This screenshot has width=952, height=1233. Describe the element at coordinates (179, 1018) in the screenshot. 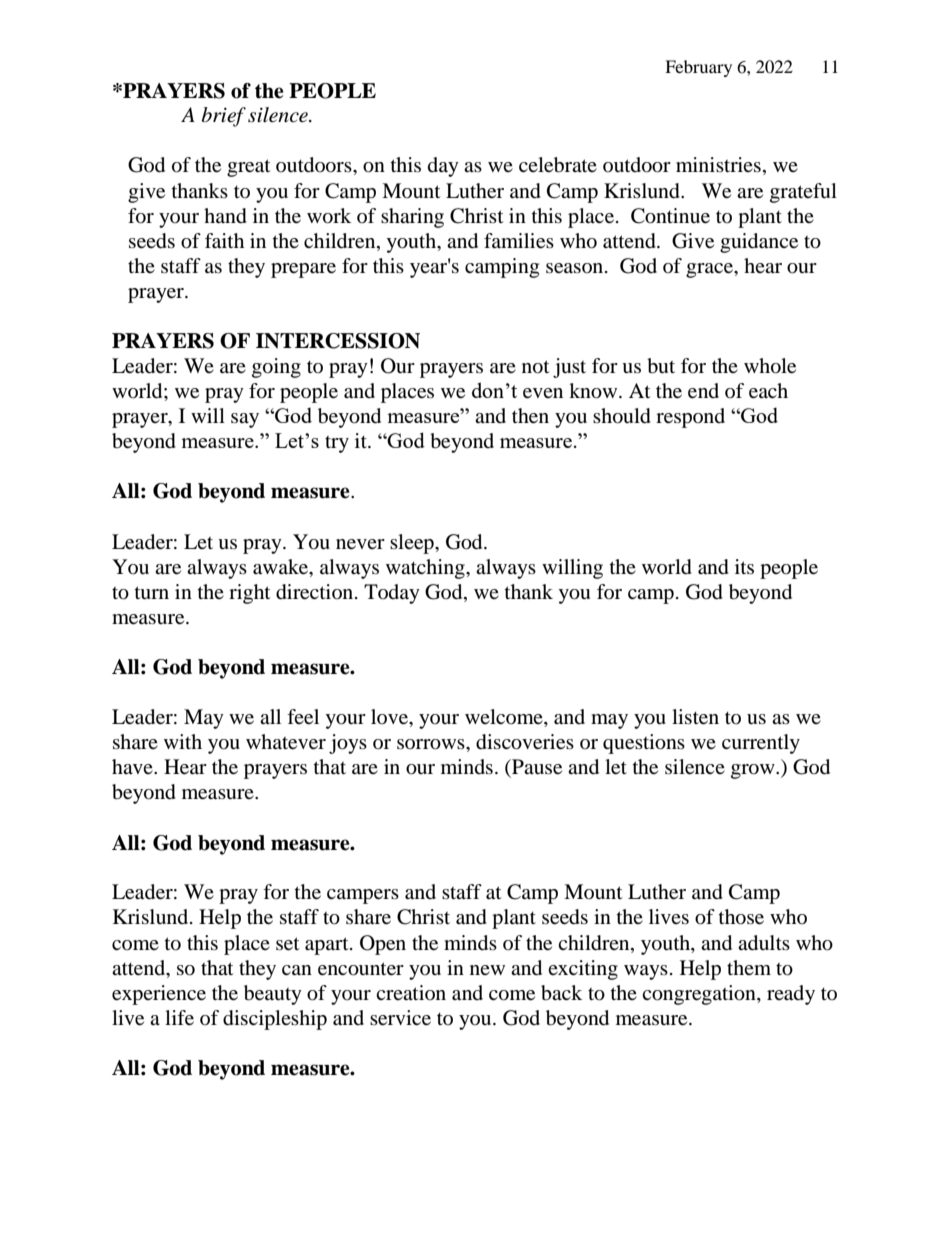

I see `life` at that location.
